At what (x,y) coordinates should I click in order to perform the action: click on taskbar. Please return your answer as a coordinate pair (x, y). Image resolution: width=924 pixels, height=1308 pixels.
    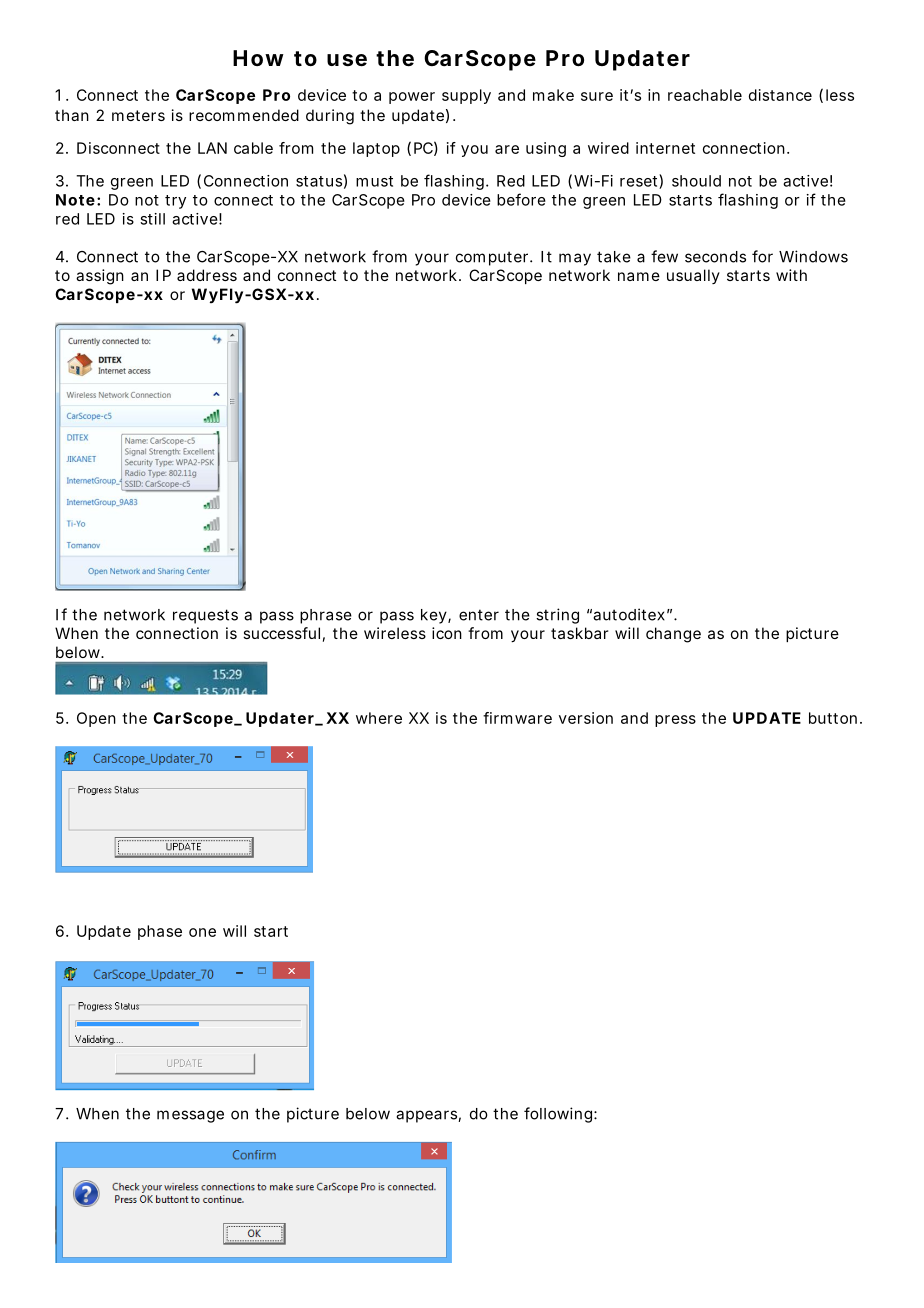
    Looking at the image, I should click on (579, 633).
